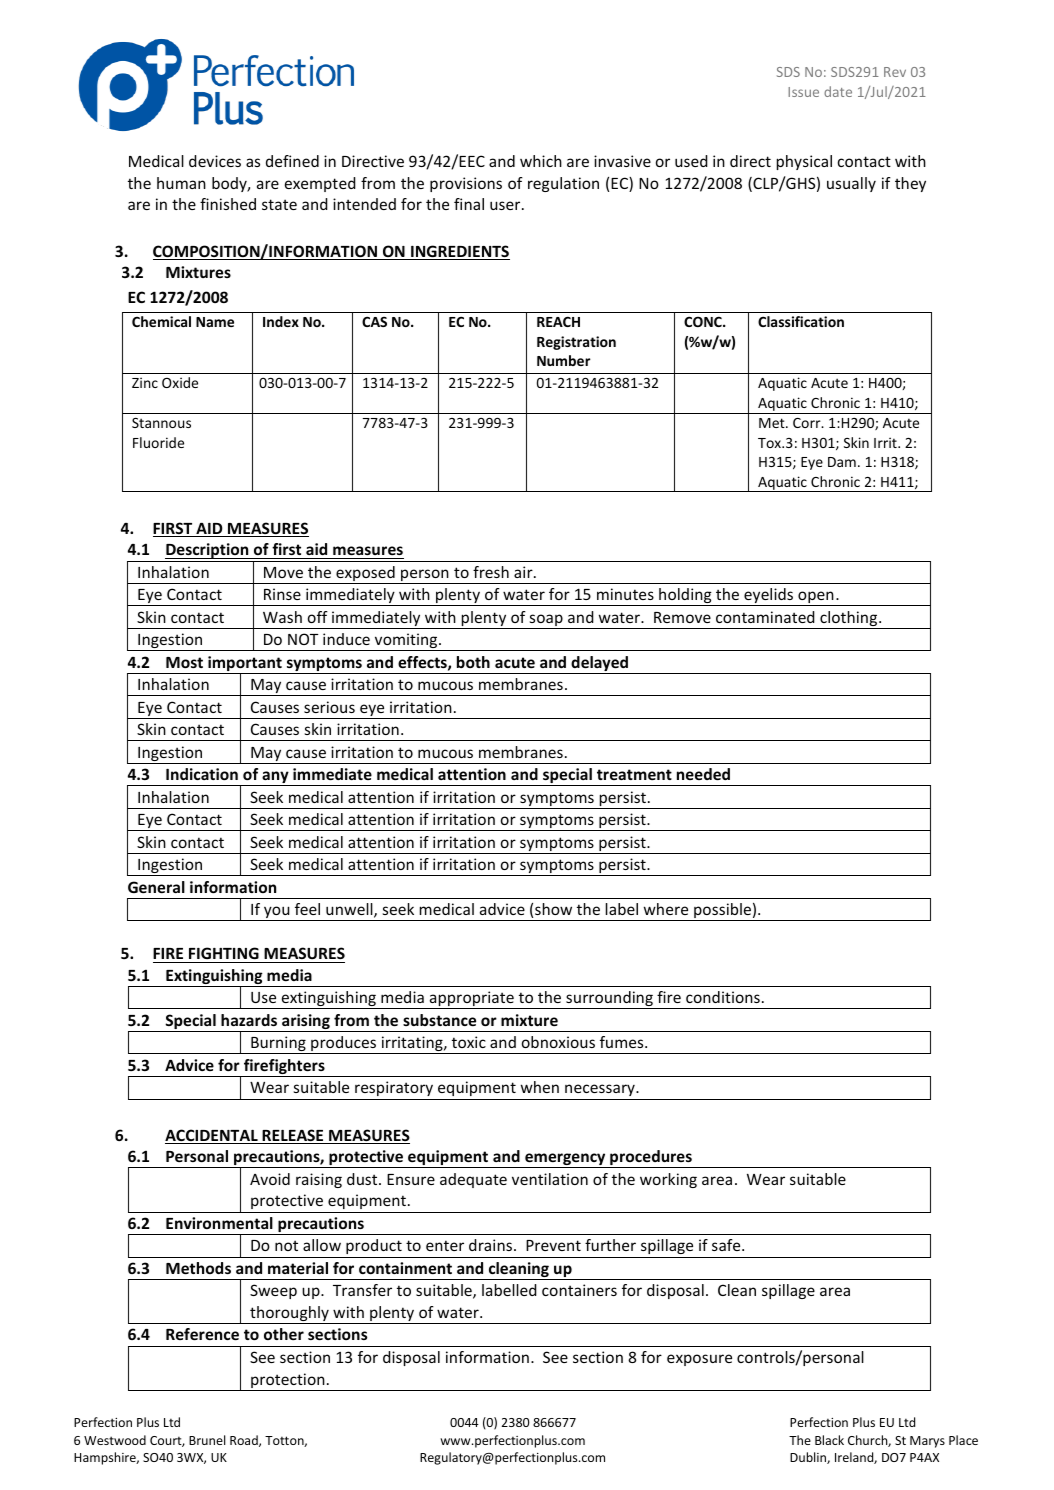  I want to click on date, so click(838, 91).
